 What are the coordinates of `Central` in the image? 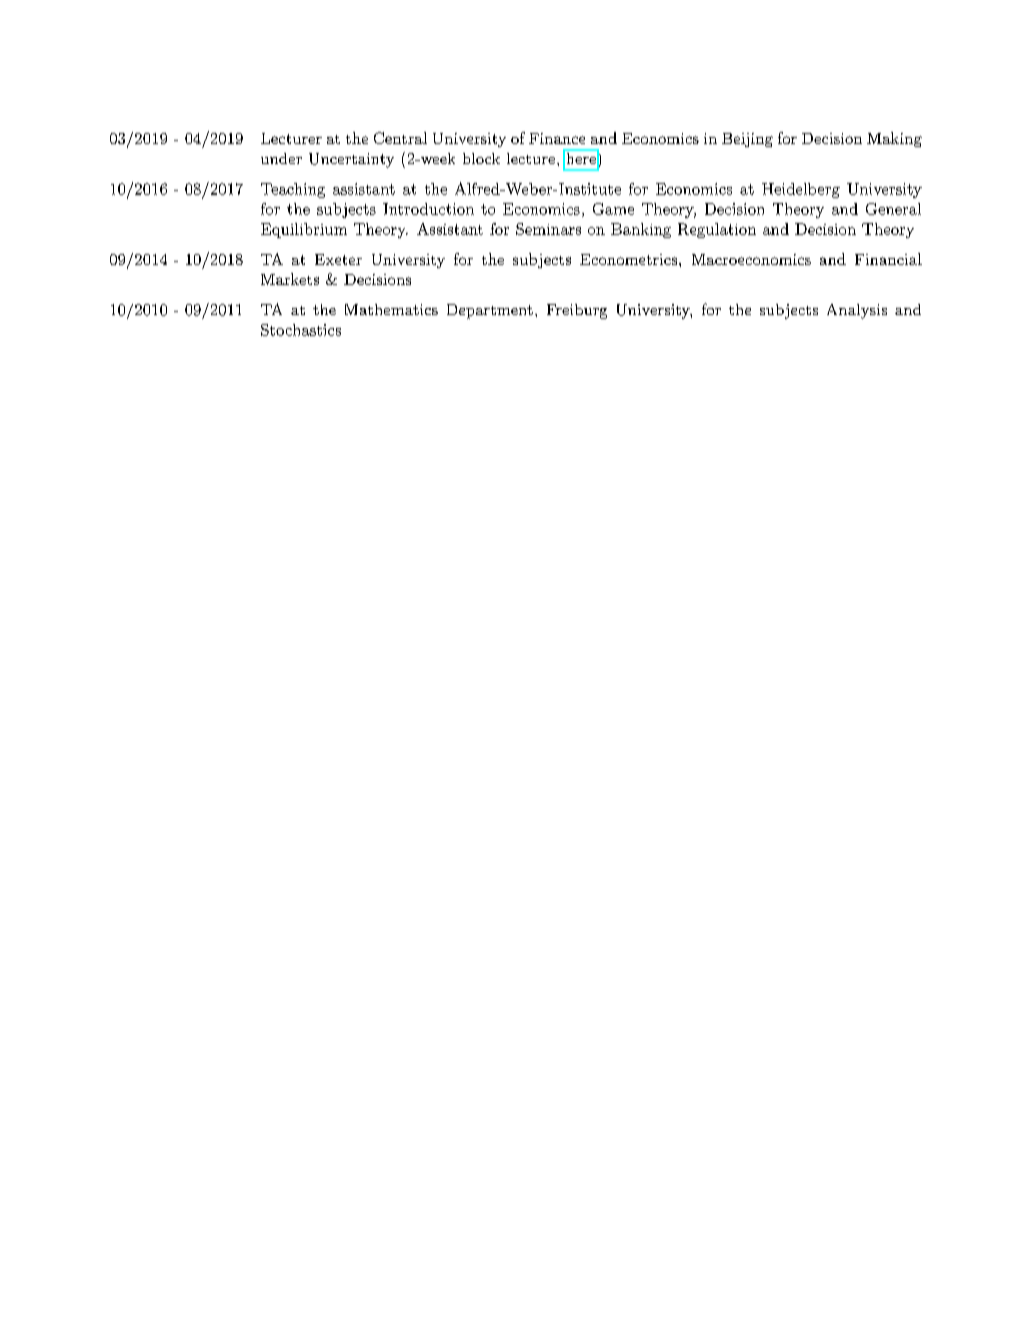 It's located at (400, 138).
